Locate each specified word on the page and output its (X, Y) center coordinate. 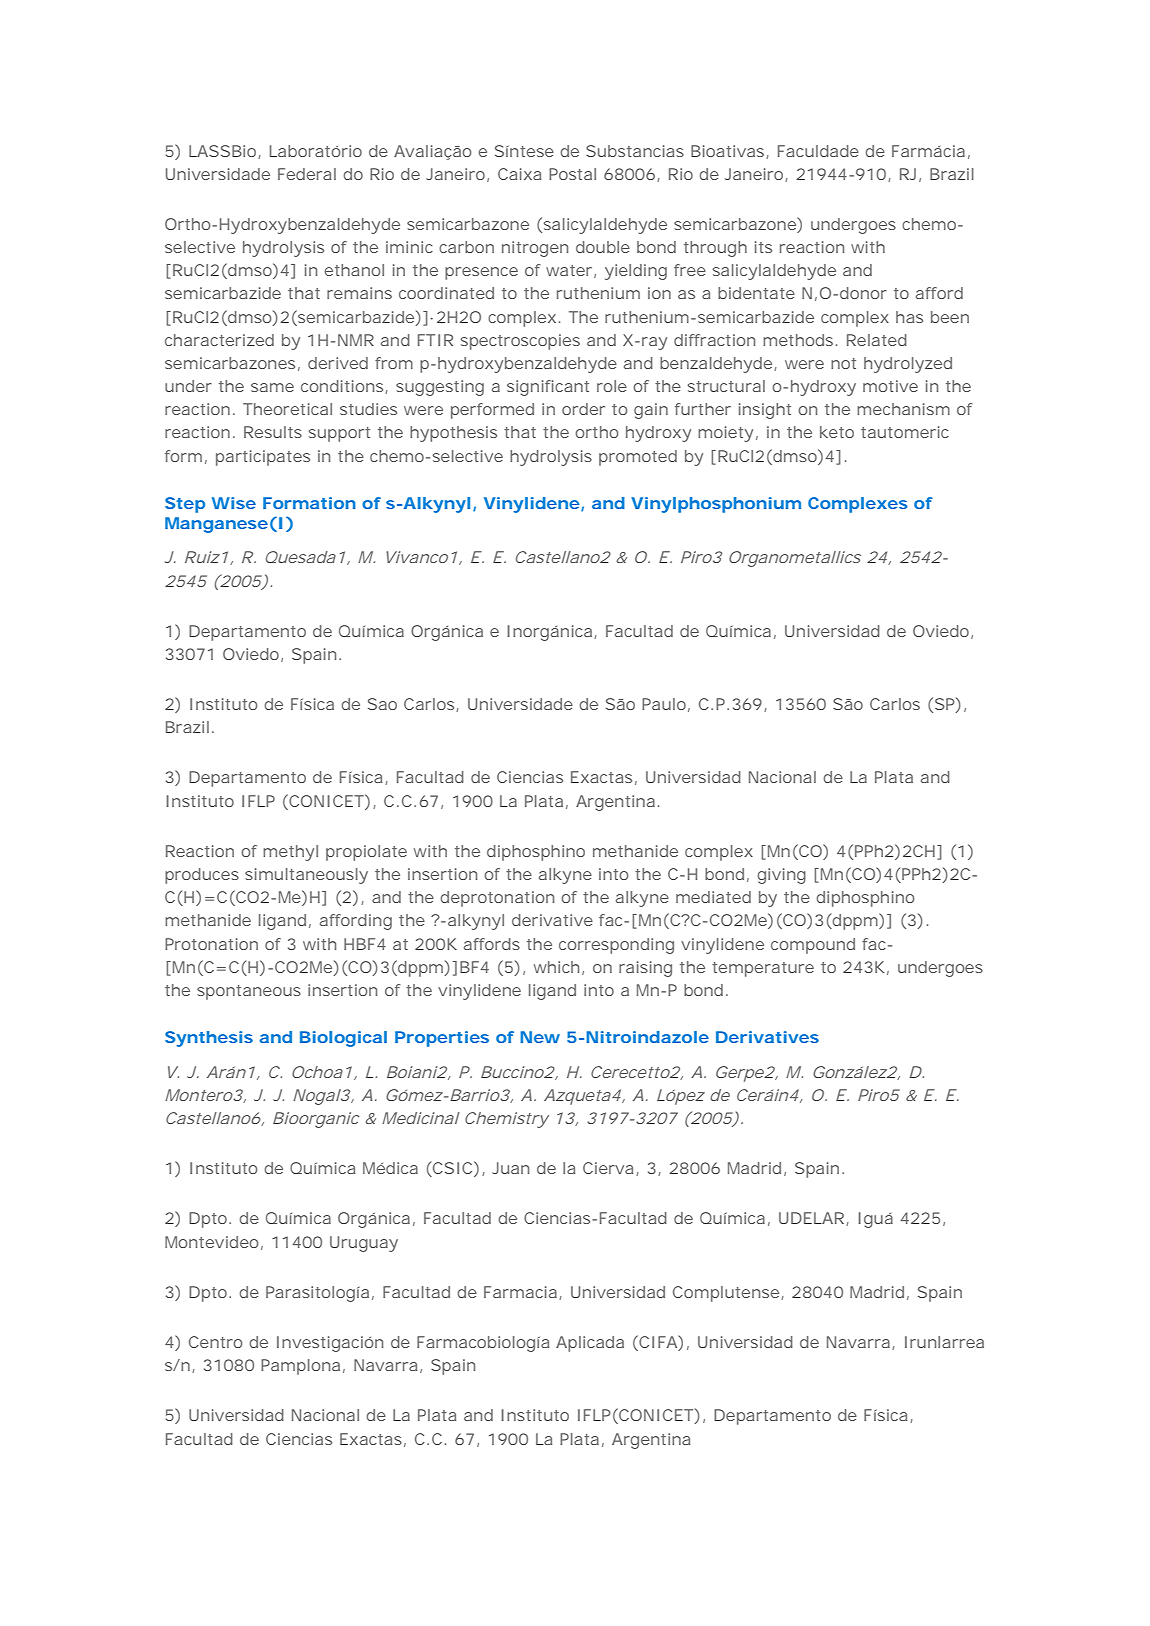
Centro (216, 1342)
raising (645, 969)
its (763, 247)
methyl (290, 853)
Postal (572, 174)
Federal (307, 174)
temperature (763, 969)
